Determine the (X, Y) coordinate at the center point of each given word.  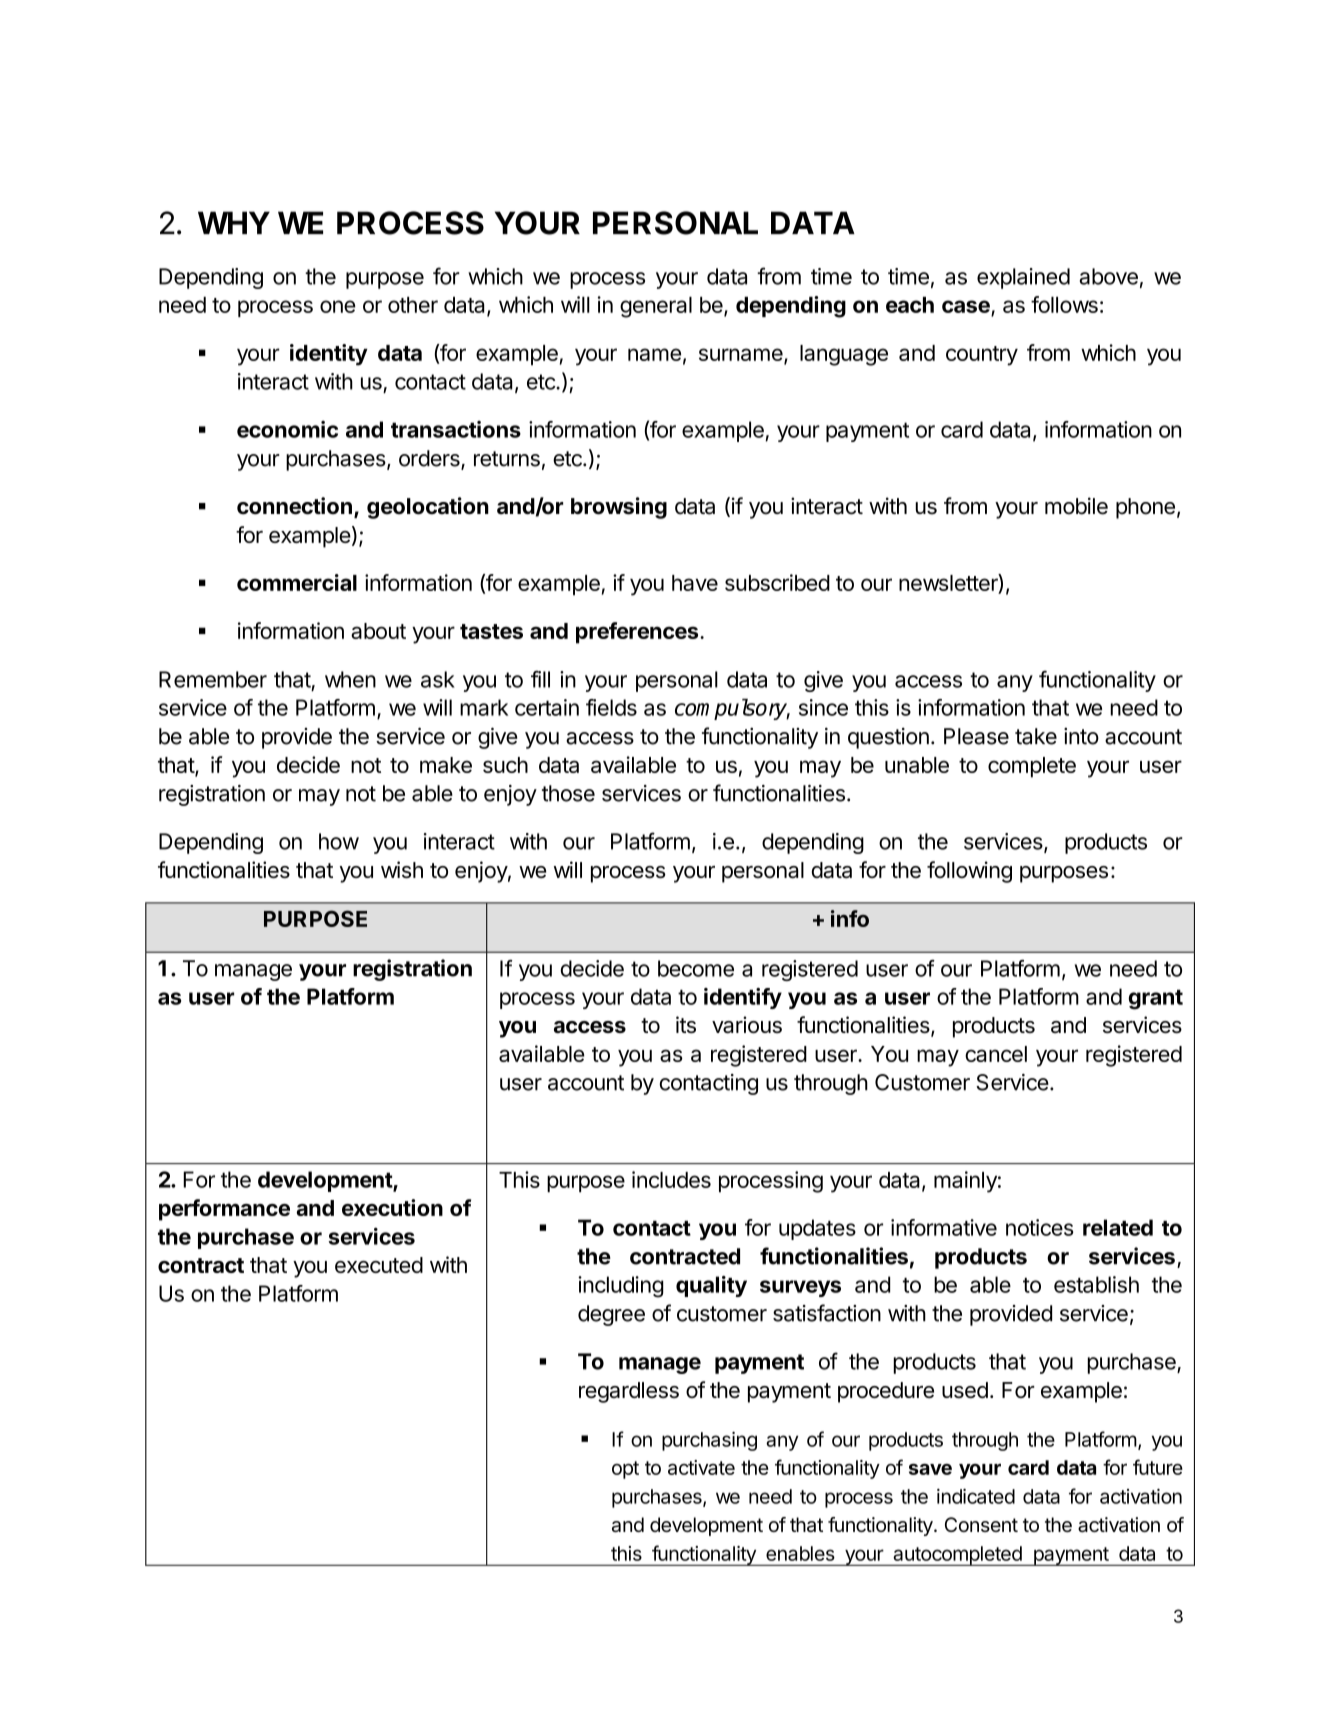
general (656, 307)
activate (701, 1467)
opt (625, 1470)
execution (392, 1207)
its (686, 1024)
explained (1023, 278)
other (413, 305)
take (1036, 736)
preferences (638, 633)
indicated (976, 1496)
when (350, 679)
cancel (996, 1054)
